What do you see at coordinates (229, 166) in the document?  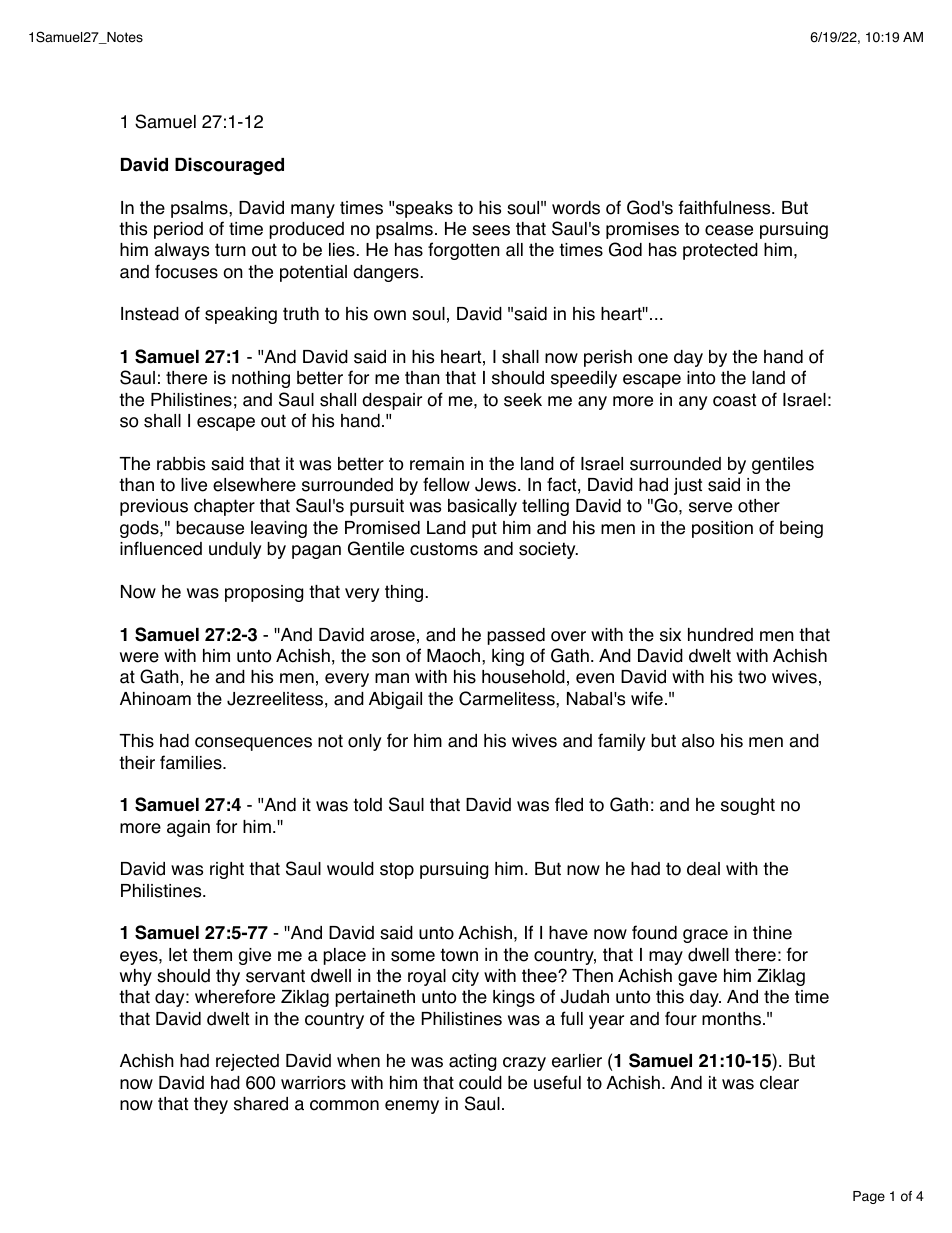 I see `Discouraged` at bounding box center [229, 166].
